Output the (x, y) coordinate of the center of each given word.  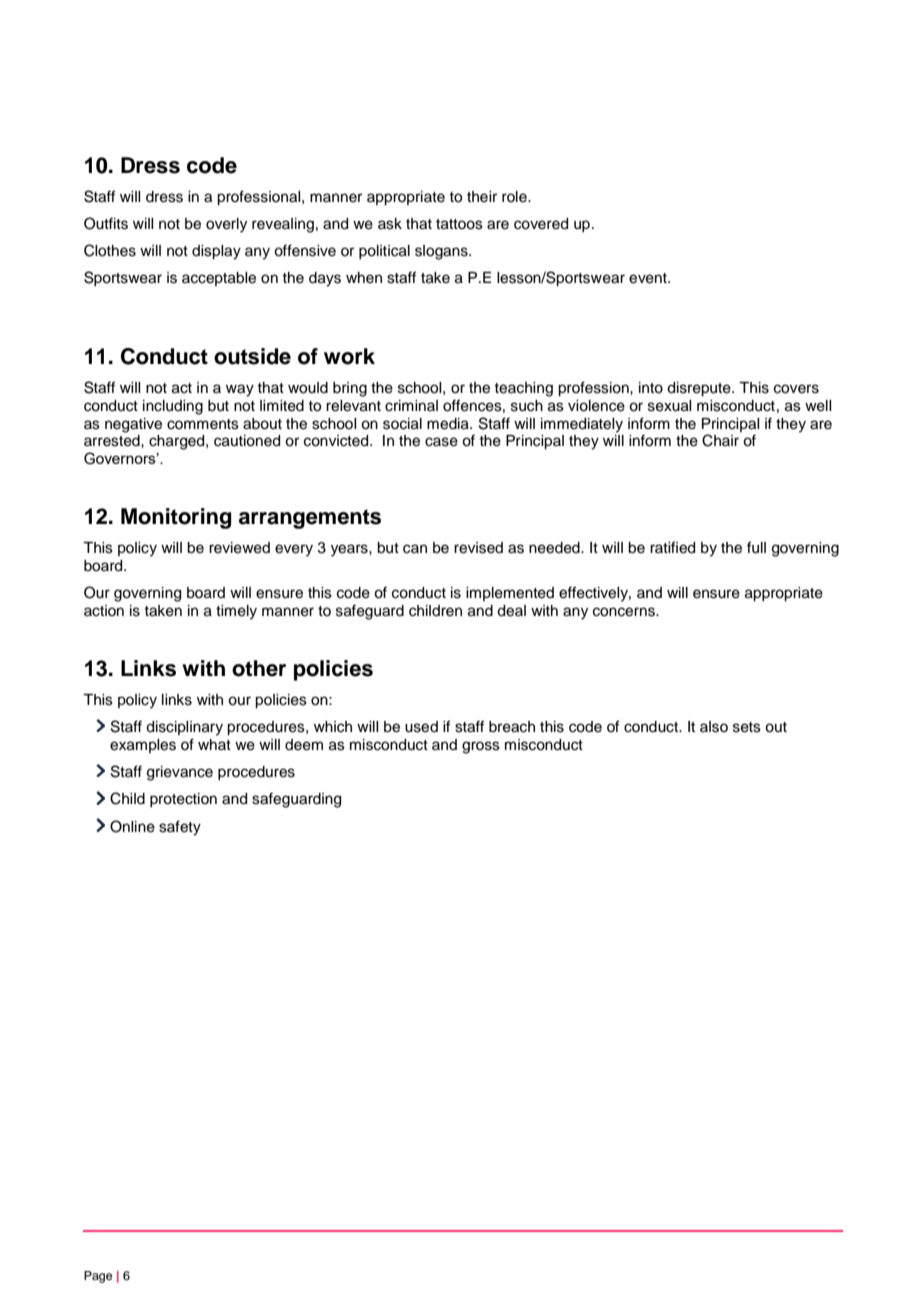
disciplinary (184, 728)
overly (226, 225)
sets (747, 727)
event (649, 278)
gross (481, 747)
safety (180, 828)
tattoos (459, 224)
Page (98, 1277)
